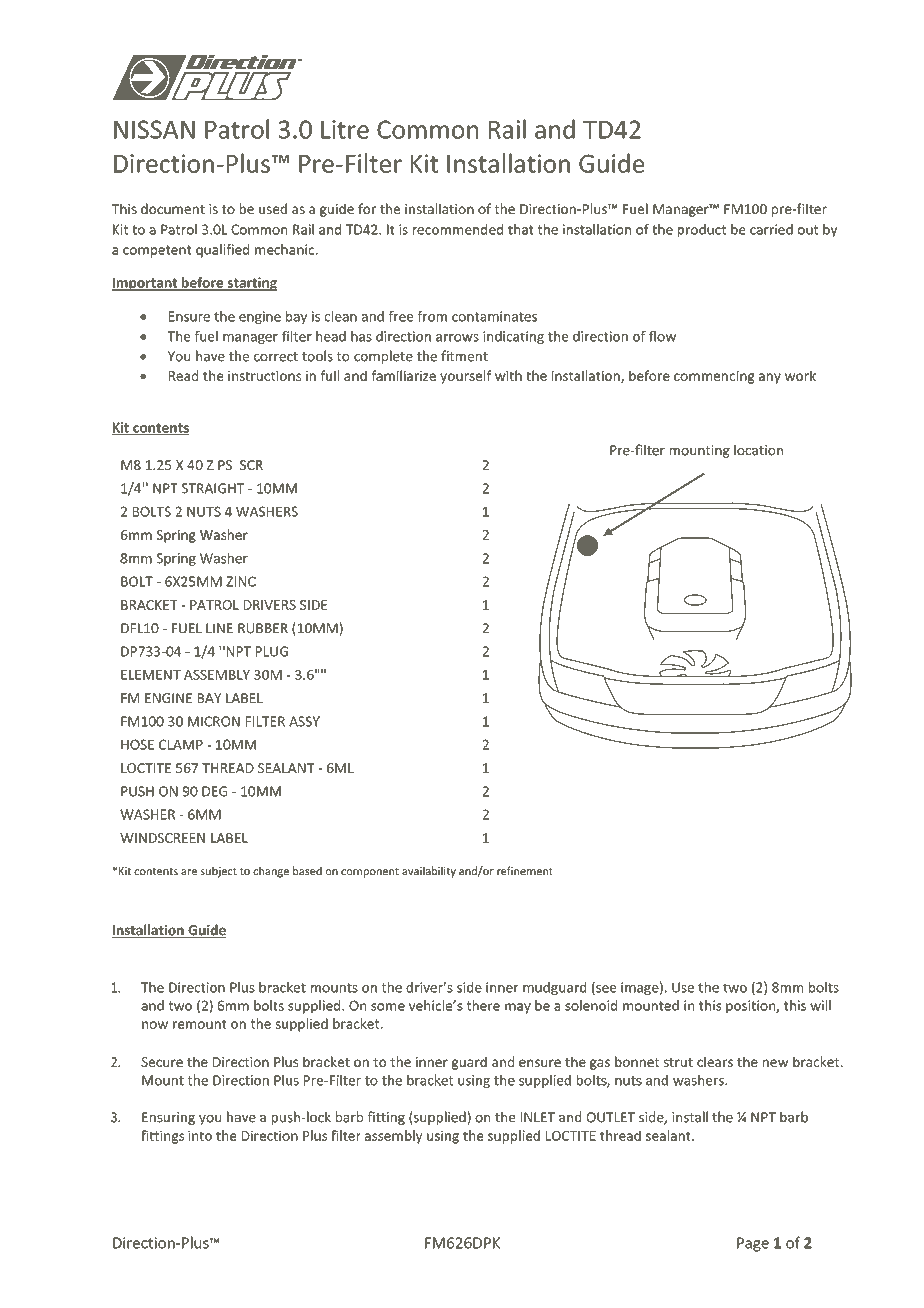 The width and height of the screenshot is (924, 1308). I want to click on recommended, so click(458, 229).
